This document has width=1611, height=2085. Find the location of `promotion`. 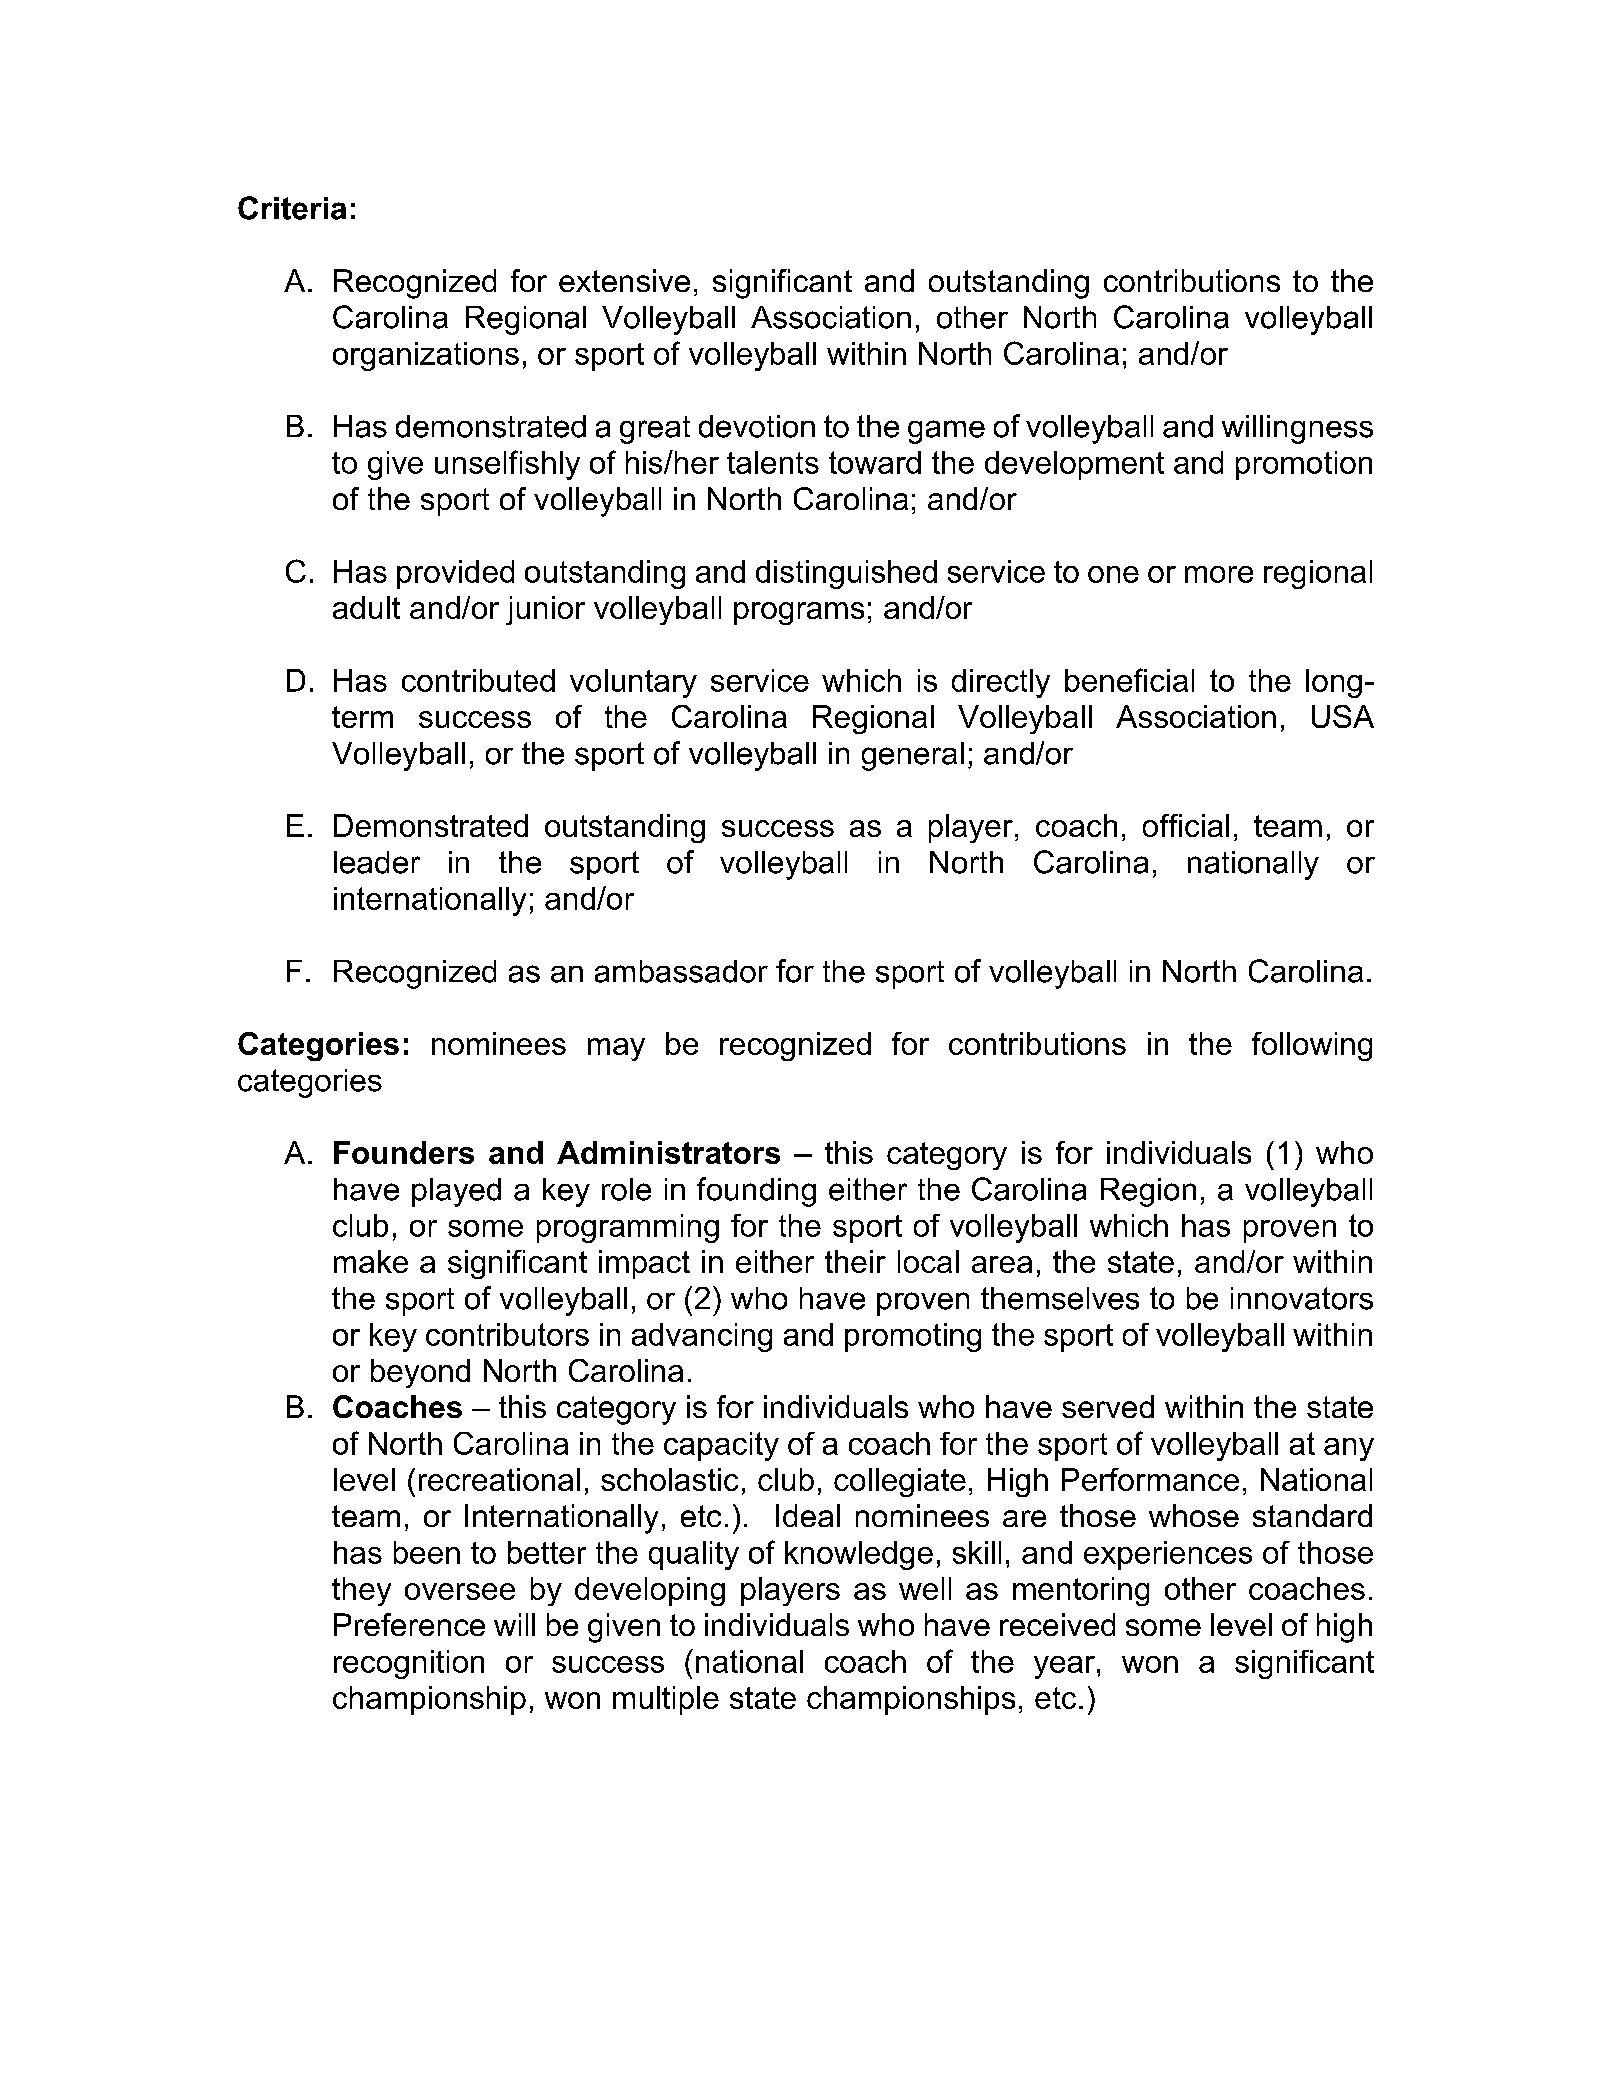

promotion is located at coordinates (1304, 465).
